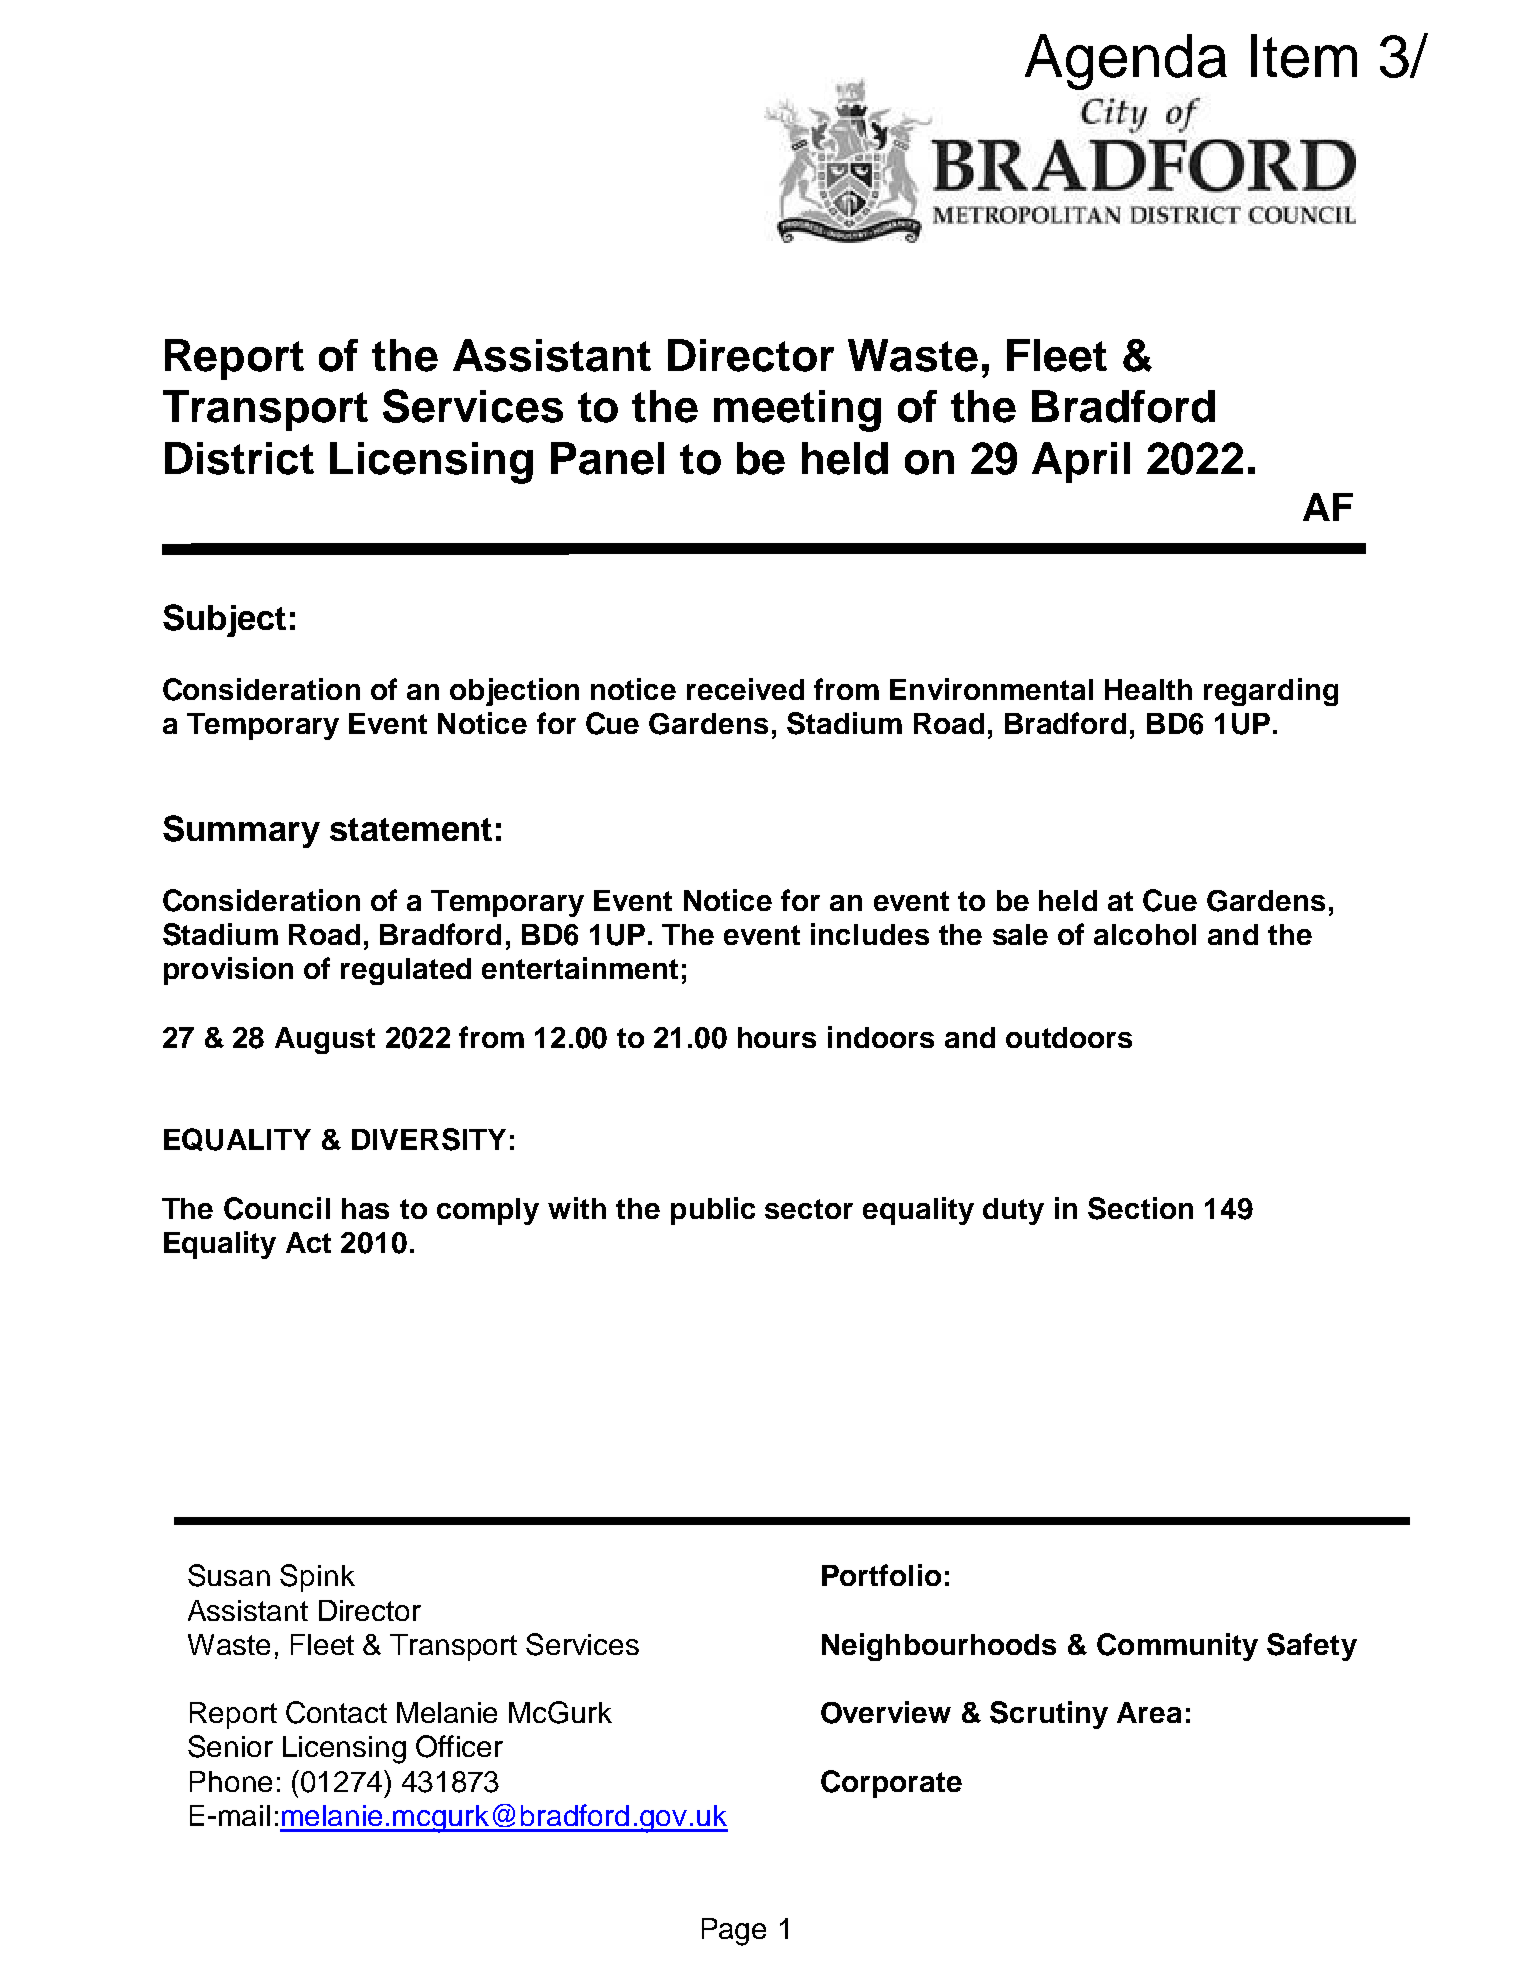  What do you see at coordinates (1140, 1208) in the screenshot?
I see `Section` at bounding box center [1140, 1208].
